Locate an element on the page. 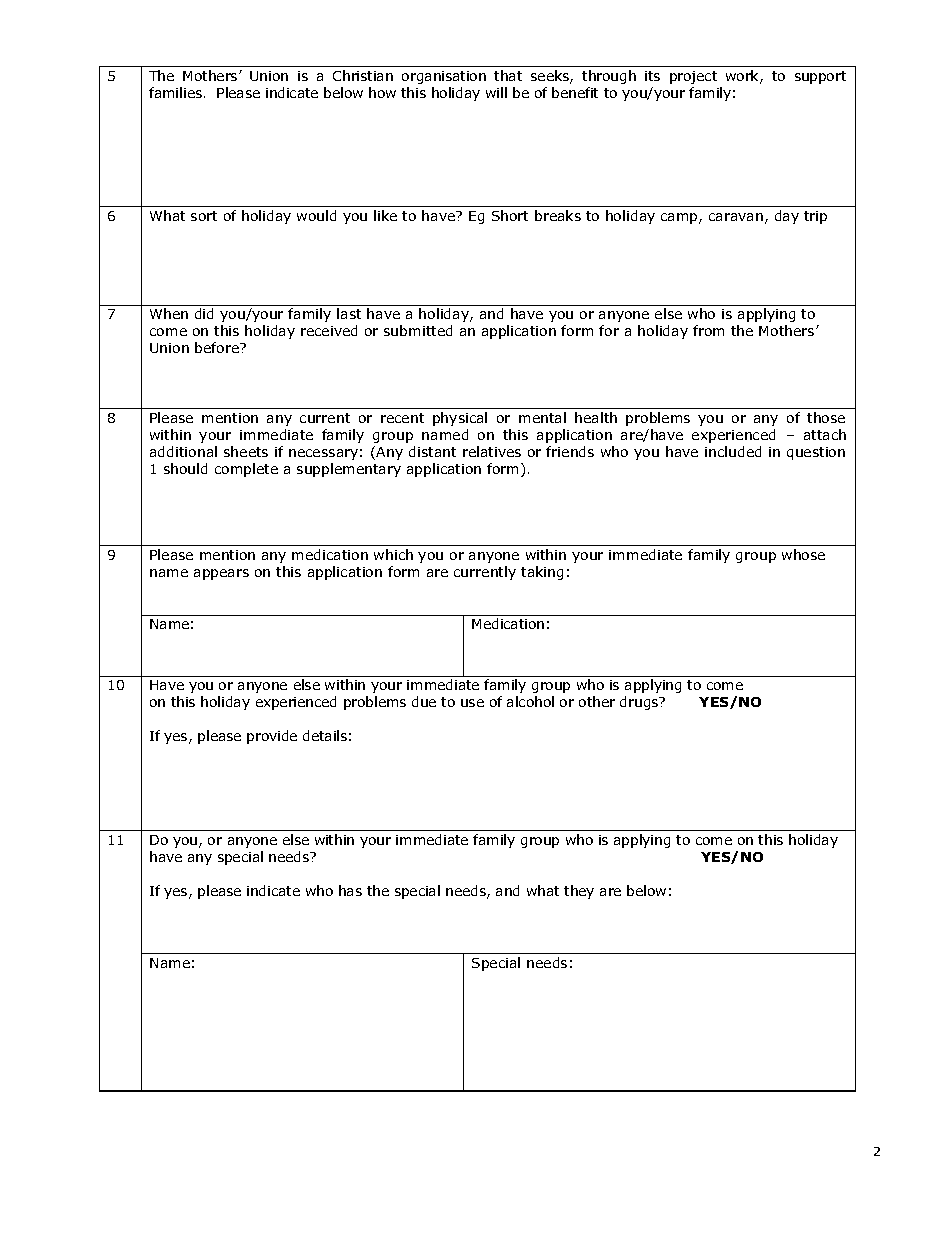  included is located at coordinates (733, 451).
